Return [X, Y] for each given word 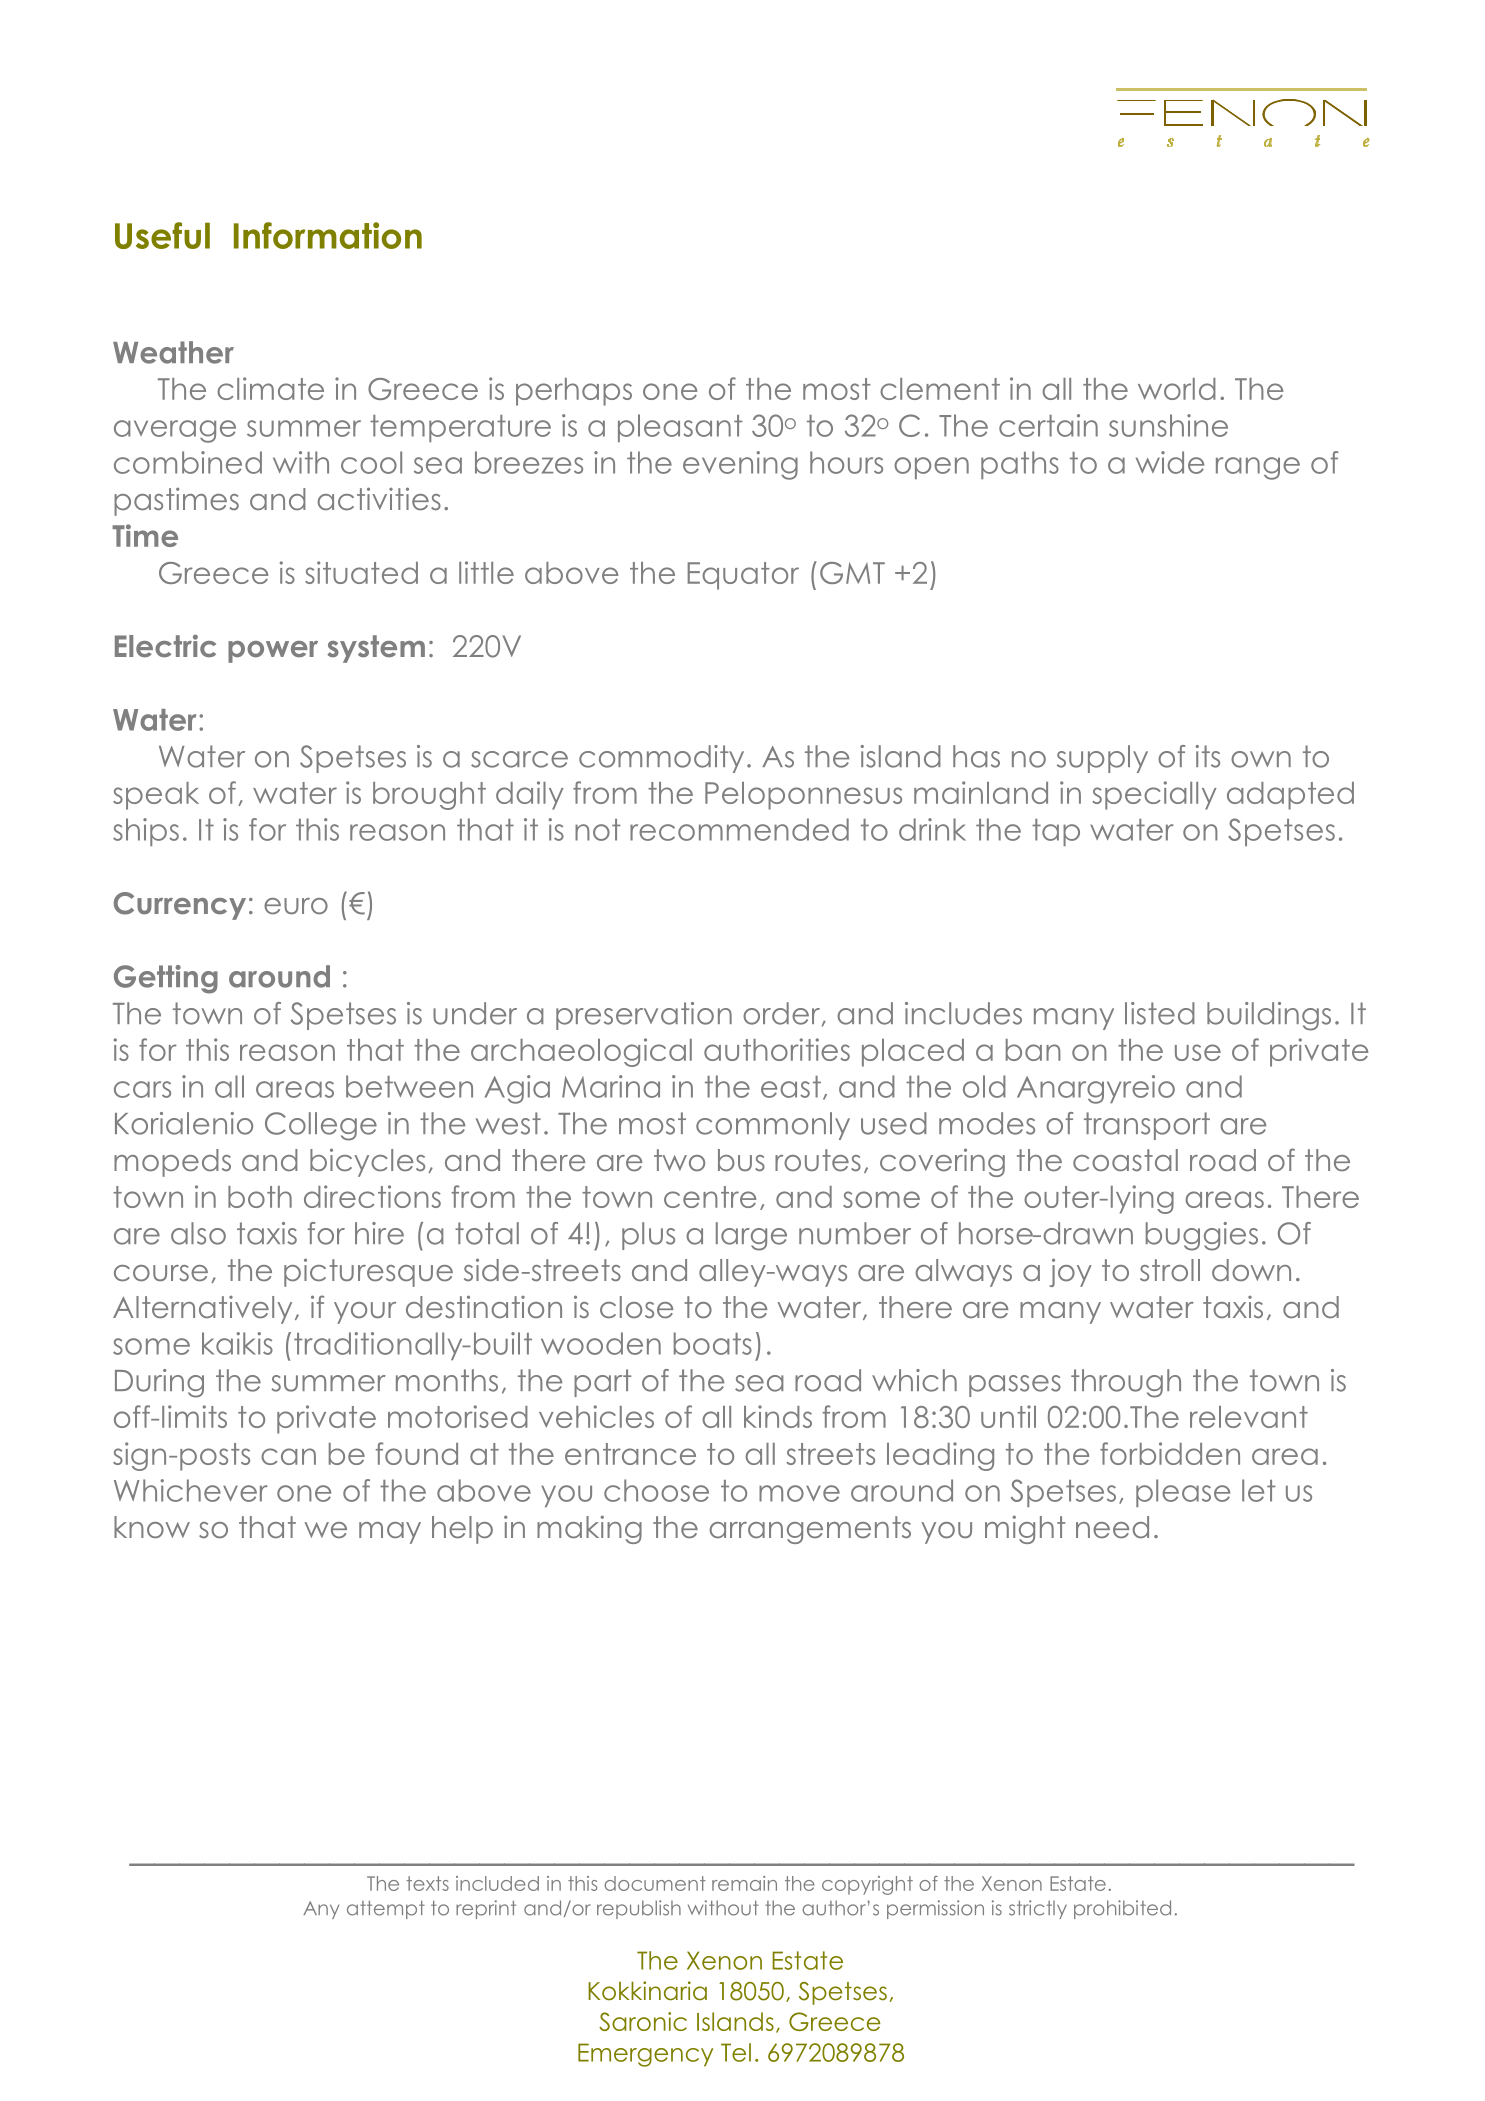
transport [1147, 1126]
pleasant [680, 428]
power [273, 652]
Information [328, 235]
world [1177, 389]
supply [1102, 759]
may [390, 1533]
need [1112, 1527]
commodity [661, 759]
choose [656, 1490]
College [321, 1126]
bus [741, 1160]
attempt [386, 1910]
